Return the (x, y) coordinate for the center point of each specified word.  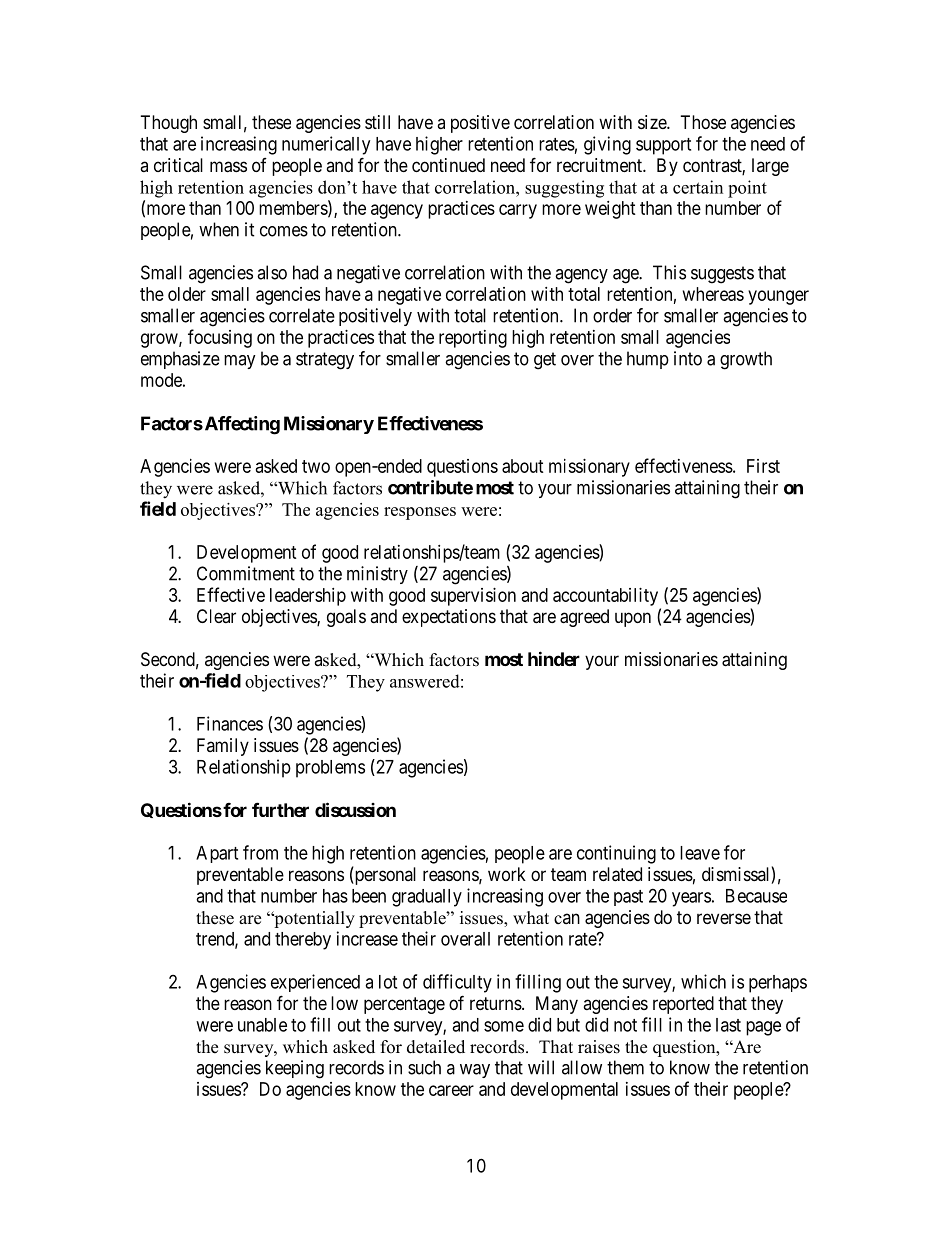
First (763, 466)
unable (262, 1025)
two (316, 466)
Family (223, 747)
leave (700, 853)
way (475, 1071)
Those (703, 122)
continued (448, 165)
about (523, 466)
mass (228, 167)
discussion (355, 809)
